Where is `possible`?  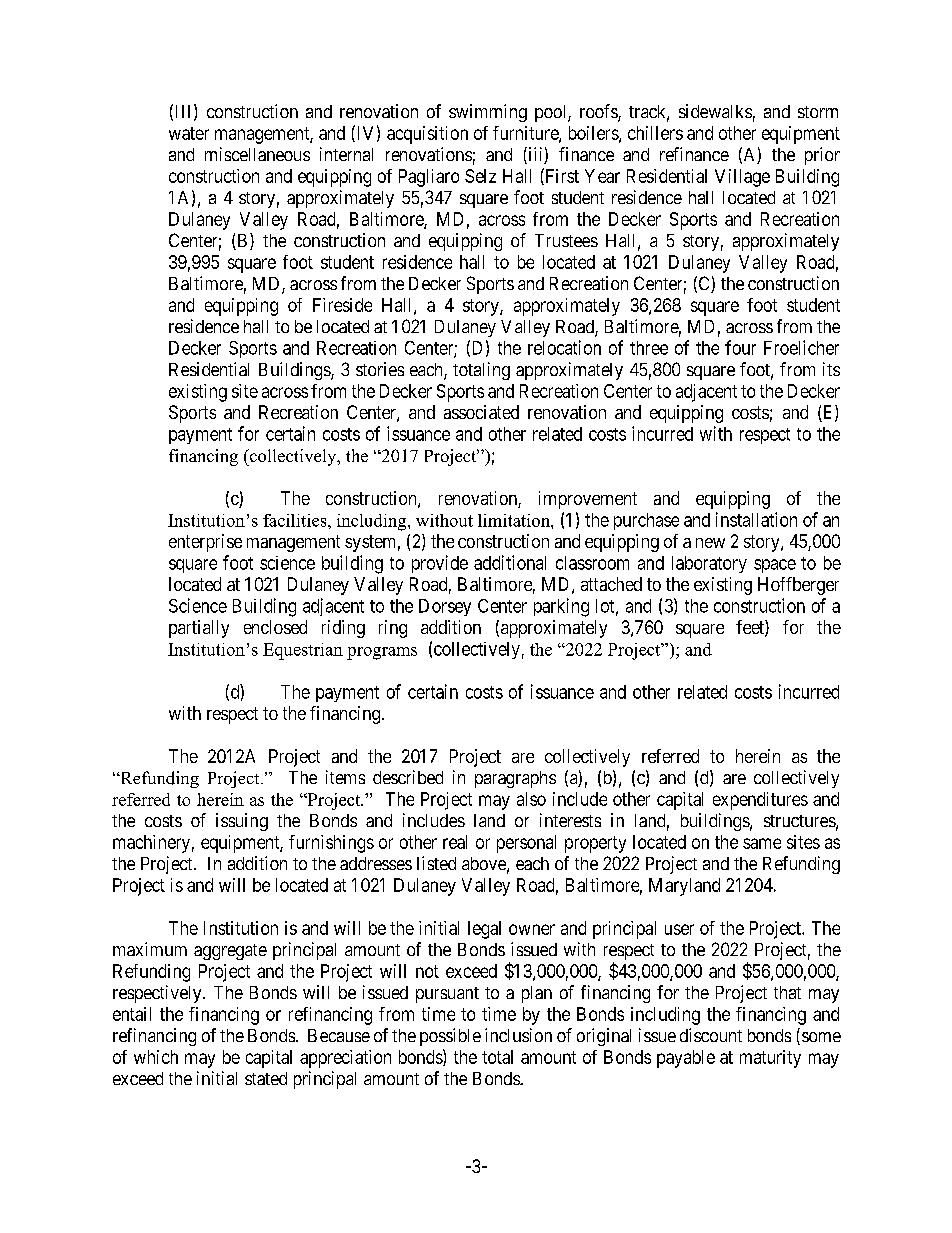 possible is located at coordinates (450, 1037).
